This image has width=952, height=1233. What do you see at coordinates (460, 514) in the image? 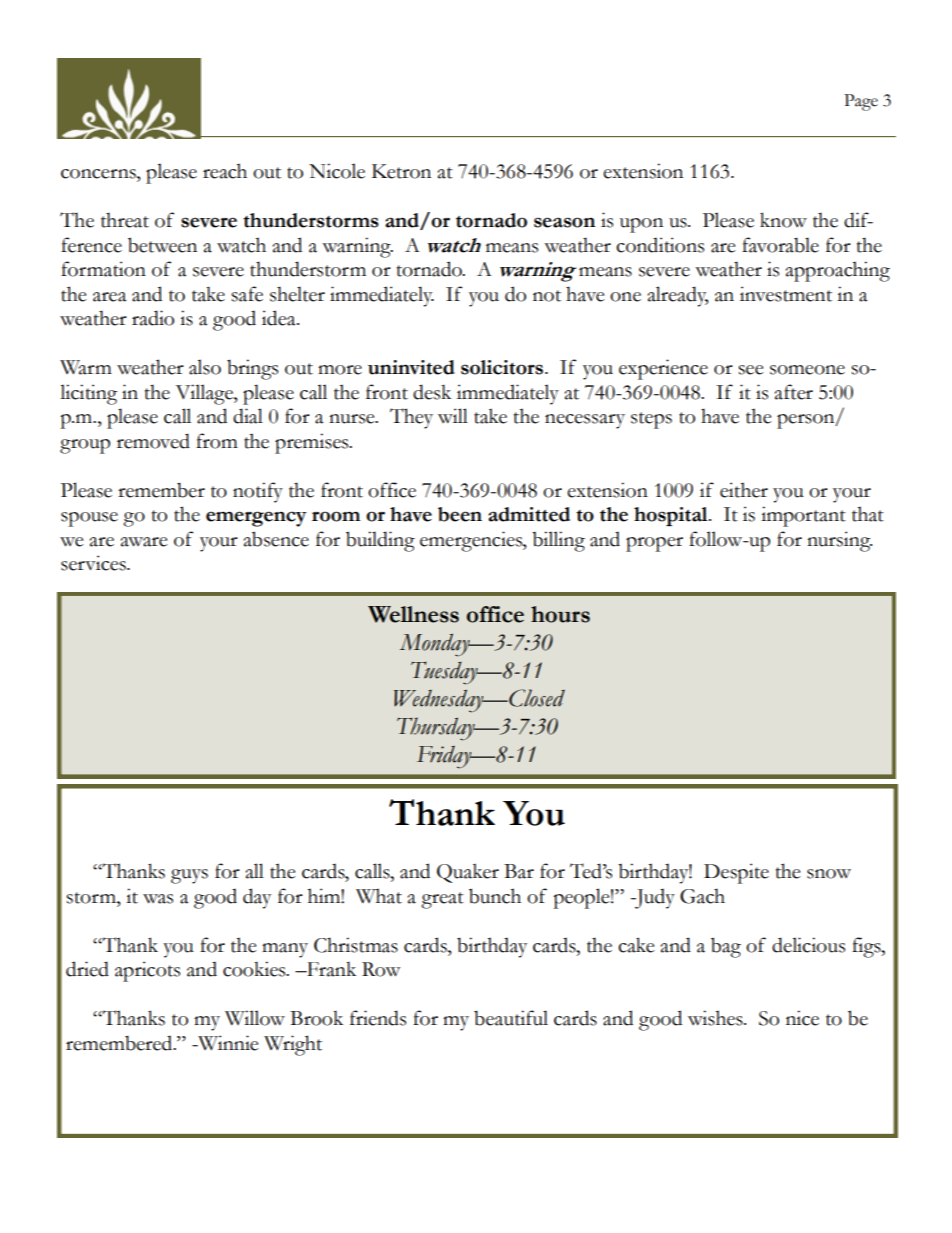
I see `been` at bounding box center [460, 514].
